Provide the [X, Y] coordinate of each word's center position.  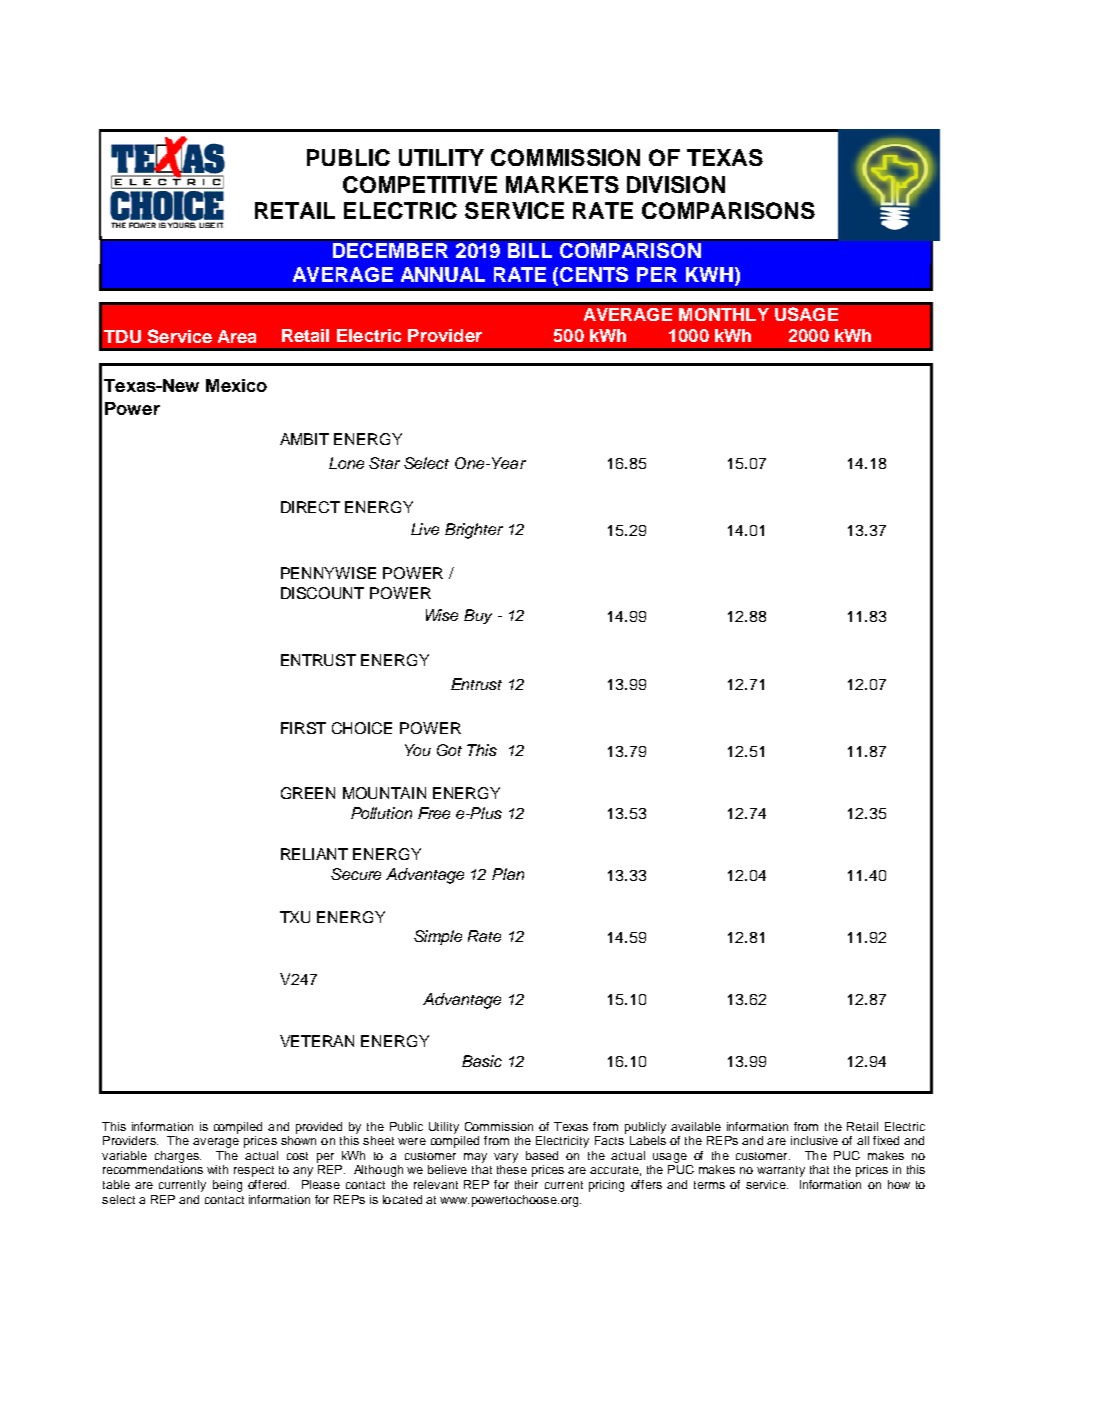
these [512, 1169]
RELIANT [314, 854]
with [217, 1169]
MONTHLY [724, 314]
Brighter [474, 531]
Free [434, 813]
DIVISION [676, 184]
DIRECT [310, 507]
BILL [530, 250]
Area [237, 336]
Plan [508, 874]
